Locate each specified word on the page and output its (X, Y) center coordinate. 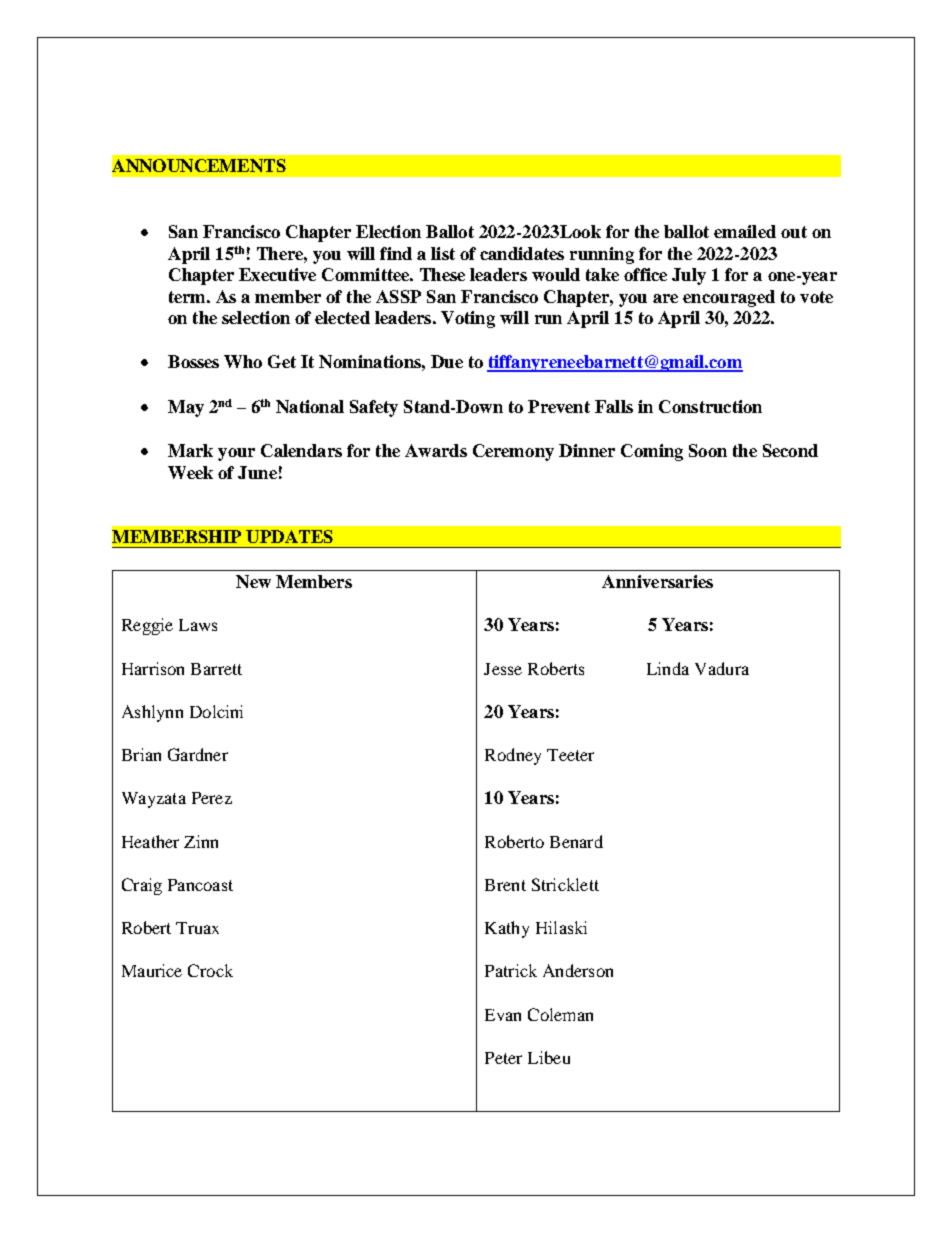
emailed (745, 231)
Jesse (503, 669)
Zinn (201, 841)
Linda (668, 668)
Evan (503, 1015)
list (443, 253)
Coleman (560, 1014)
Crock (210, 970)
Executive (277, 274)
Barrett (216, 669)
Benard (576, 841)
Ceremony (513, 452)
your (236, 454)
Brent (505, 885)
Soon (708, 450)
